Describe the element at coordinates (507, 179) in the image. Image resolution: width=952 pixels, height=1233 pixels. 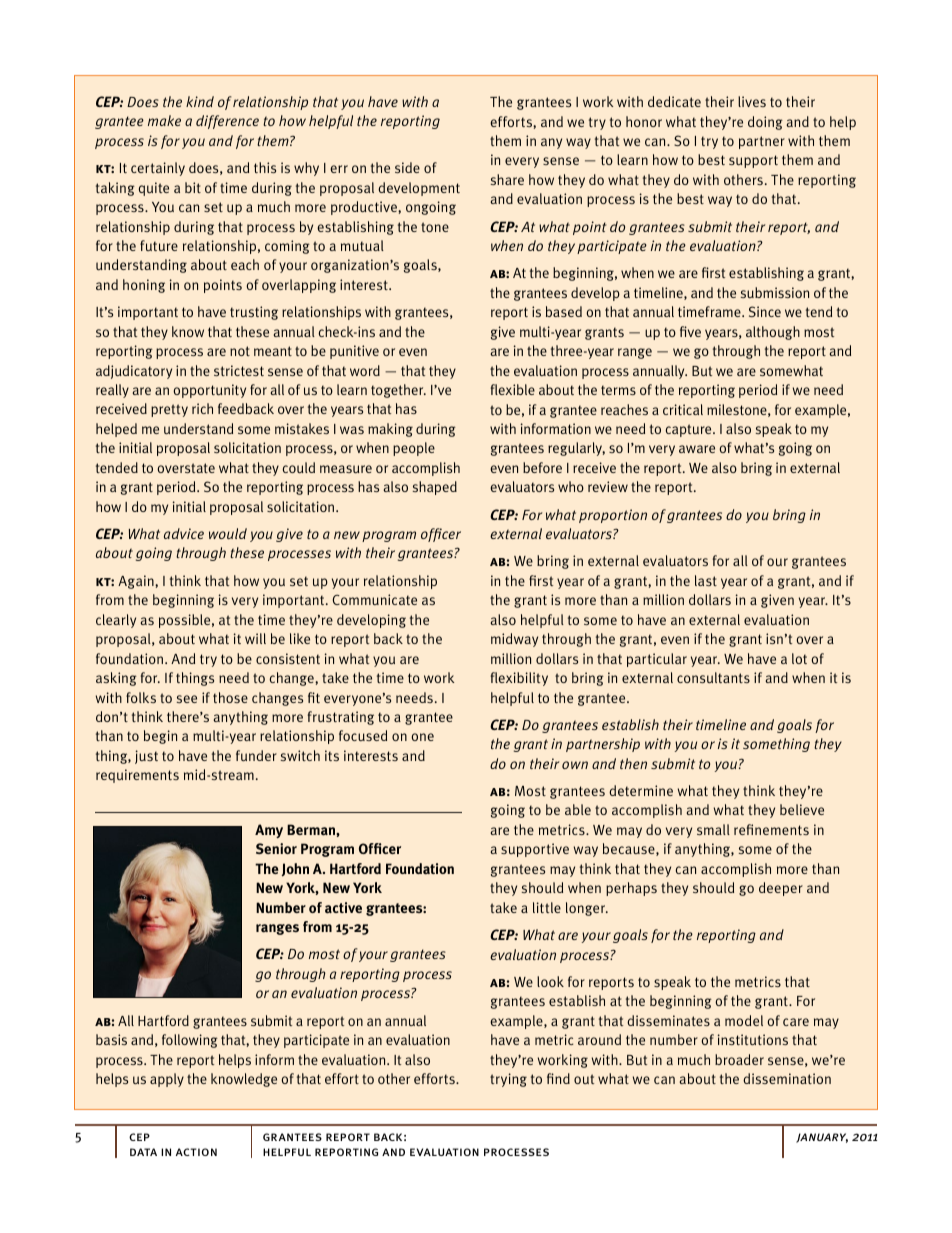
I see `share` at that location.
